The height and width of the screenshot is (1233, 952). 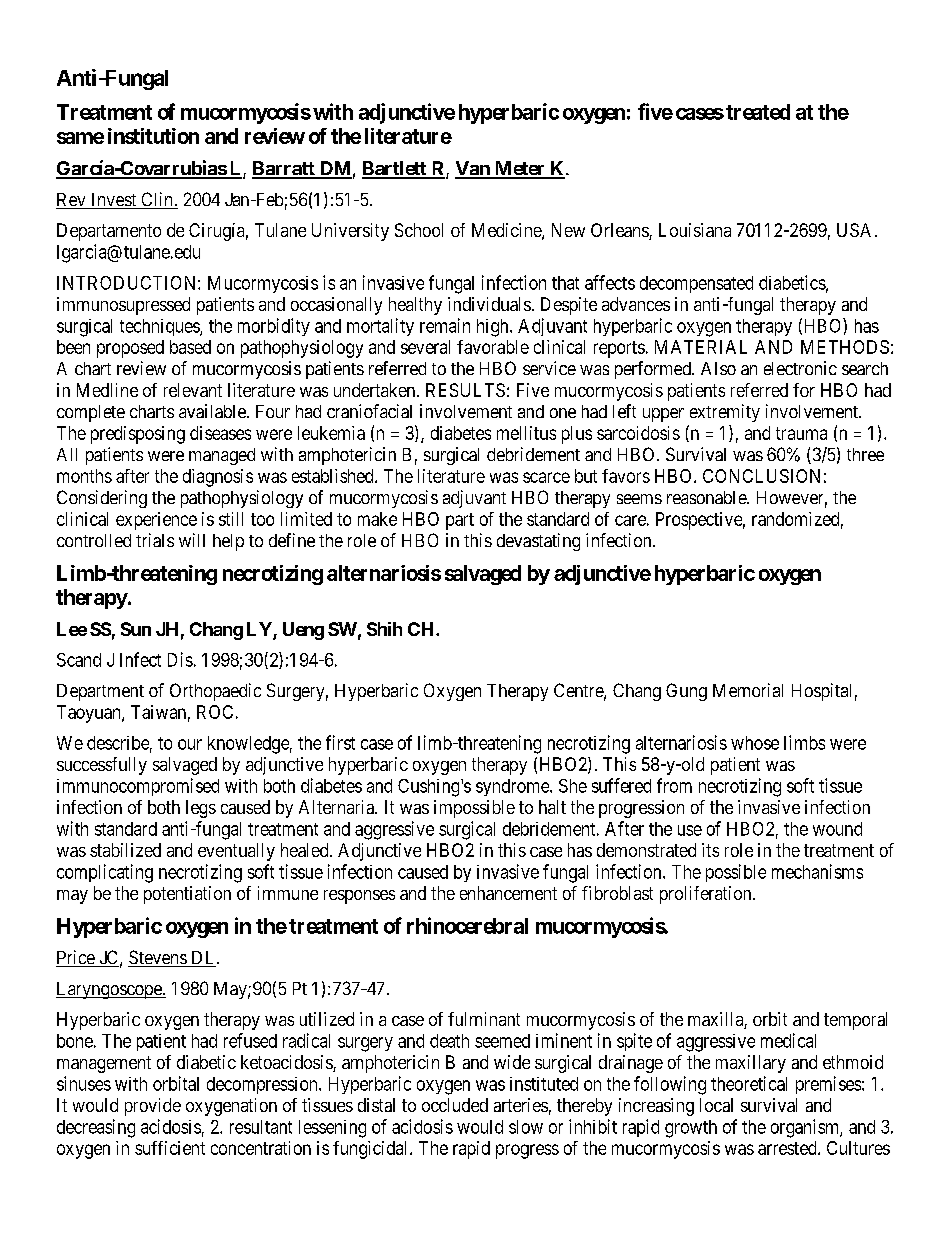 What do you see at coordinates (153, 1107) in the screenshot?
I see `provide` at bounding box center [153, 1107].
